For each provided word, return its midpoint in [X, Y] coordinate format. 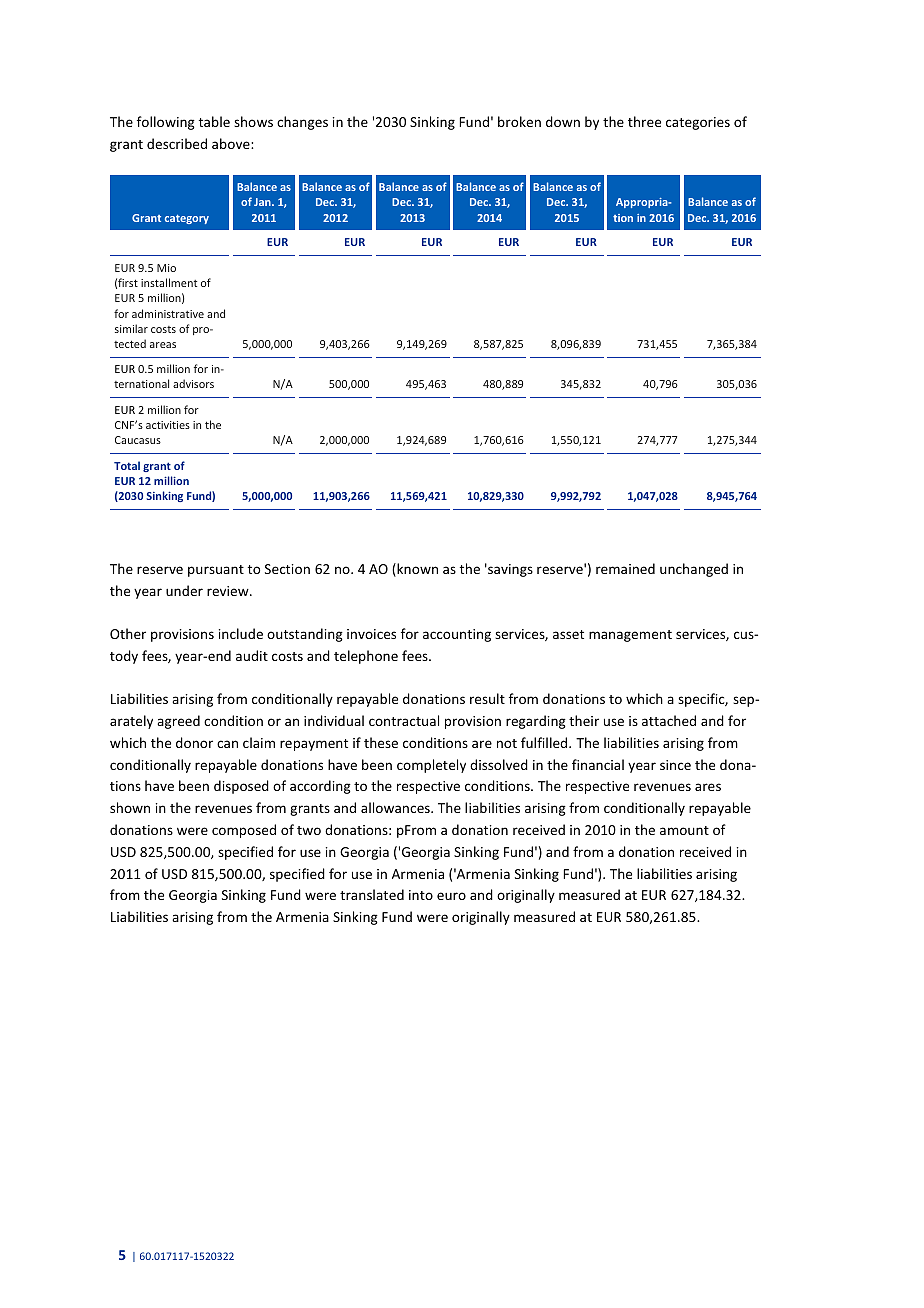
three [644, 121]
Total [127, 465]
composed [244, 831]
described [177, 143]
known [416, 570]
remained [625, 568]
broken [519, 121]
